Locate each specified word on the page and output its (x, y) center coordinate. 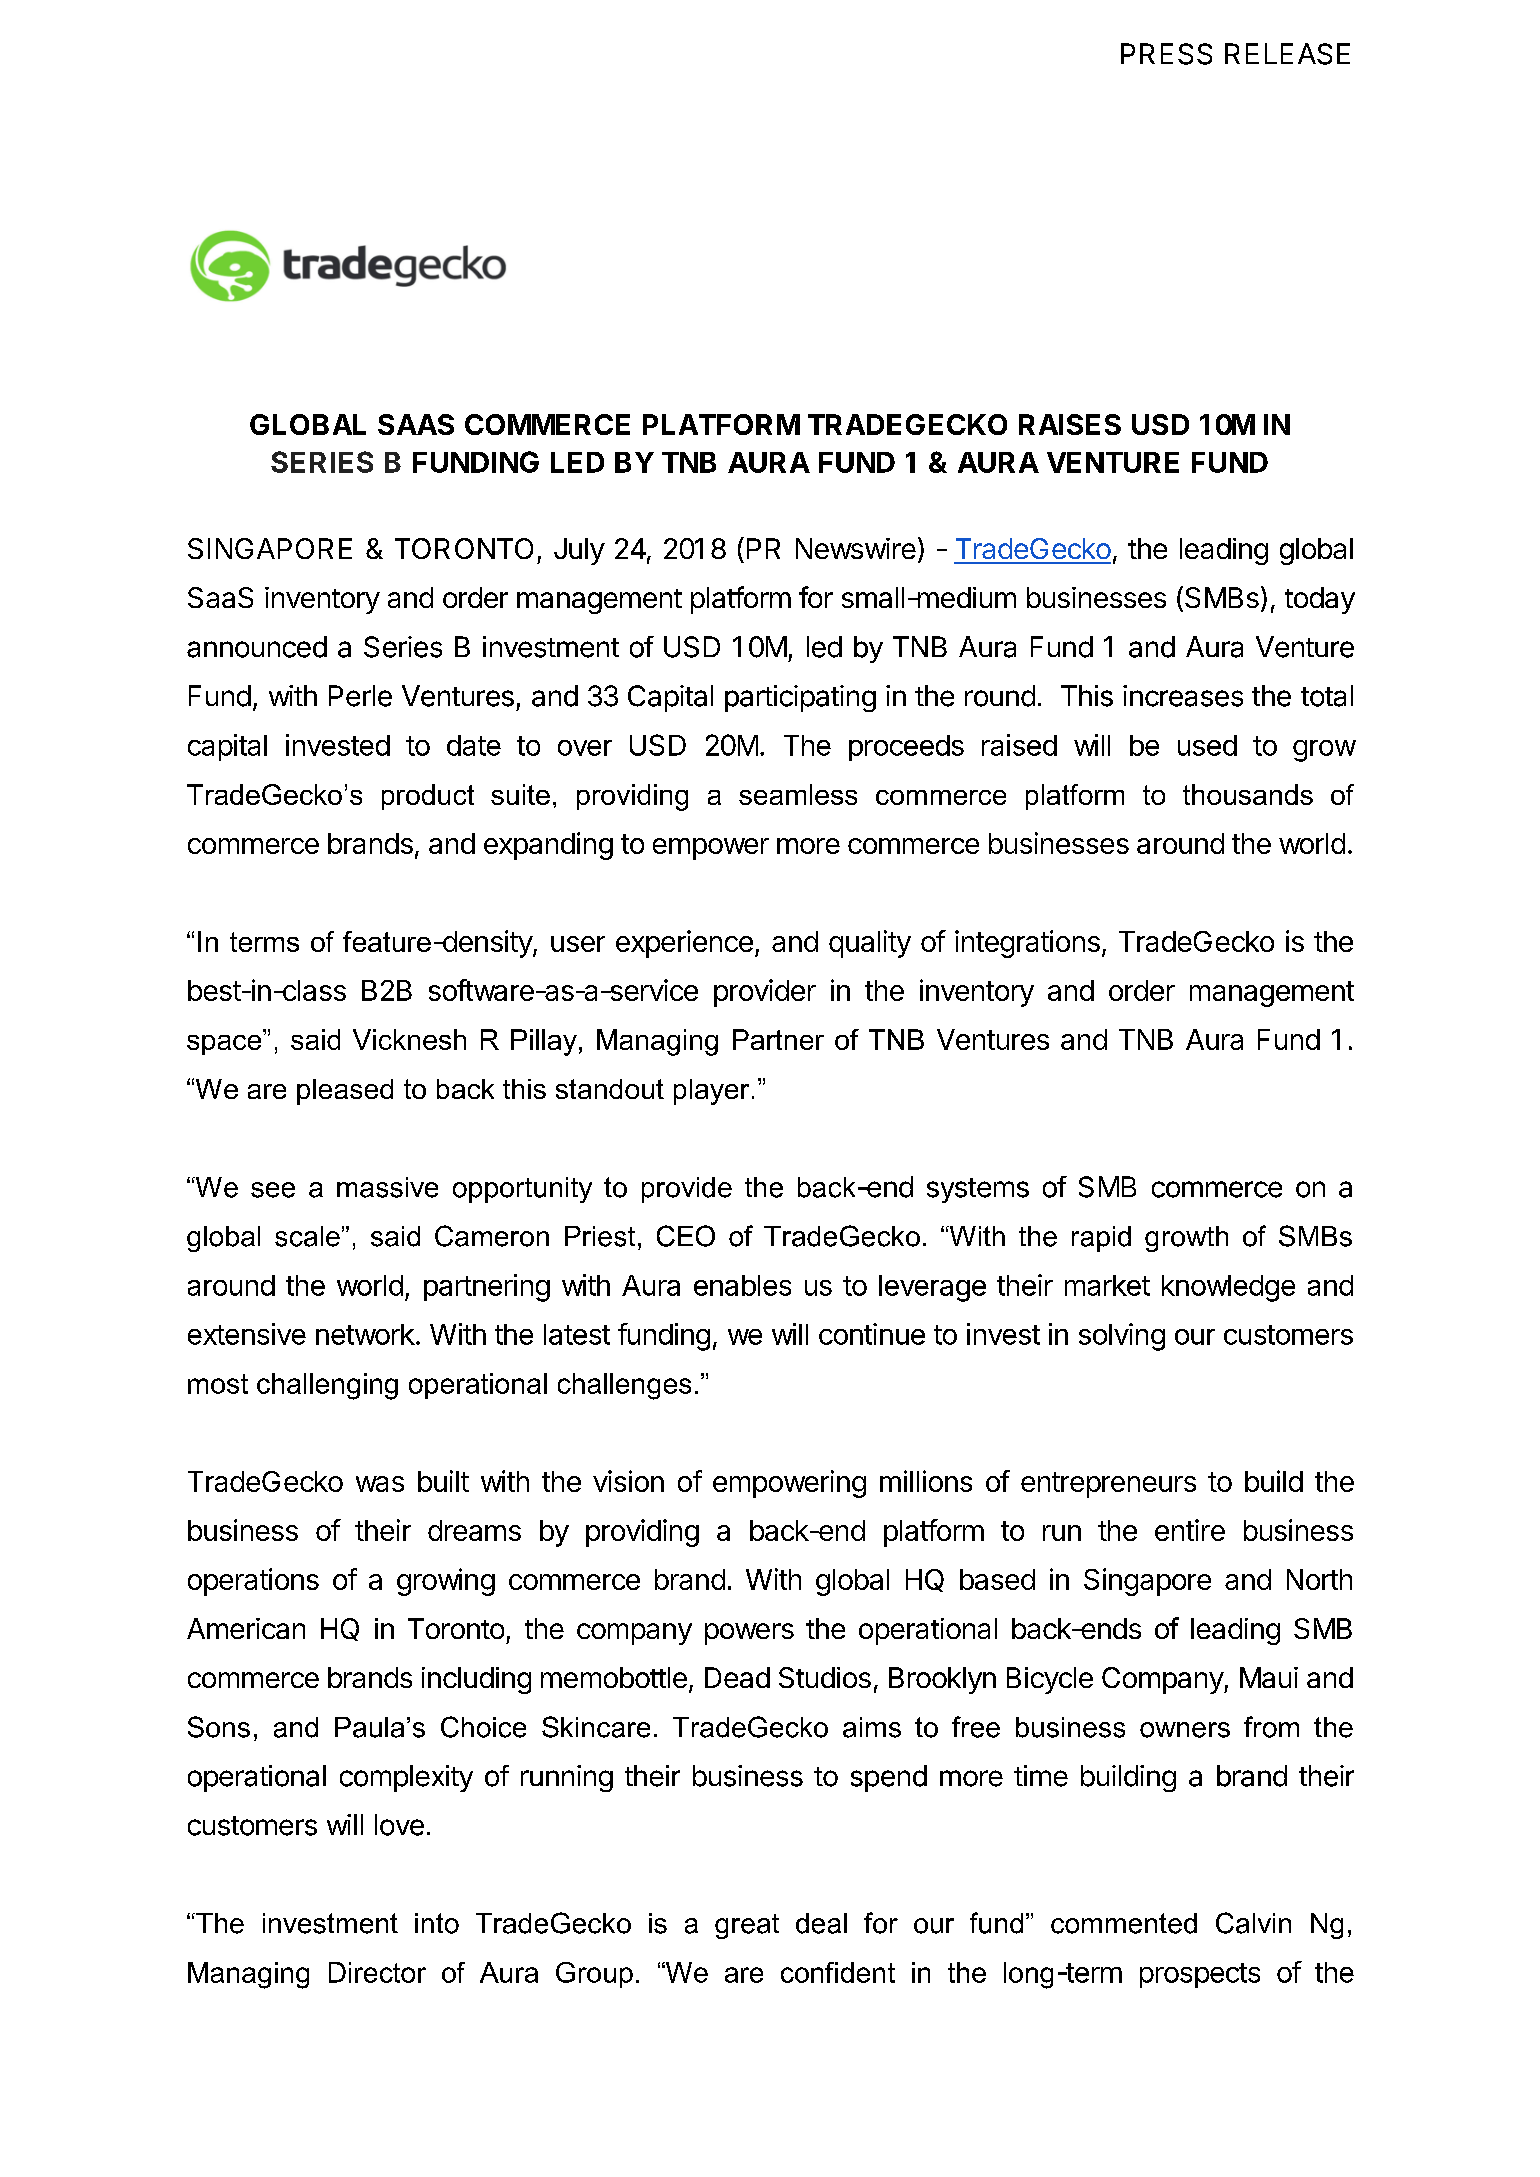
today (1320, 600)
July (579, 551)
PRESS (1166, 54)
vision (628, 1481)
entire (1190, 1530)
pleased (345, 1092)
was (380, 1484)
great (747, 1926)
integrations (1027, 944)
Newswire (856, 548)
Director (377, 1972)
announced (257, 647)
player (711, 1092)
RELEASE (1287, 54)
